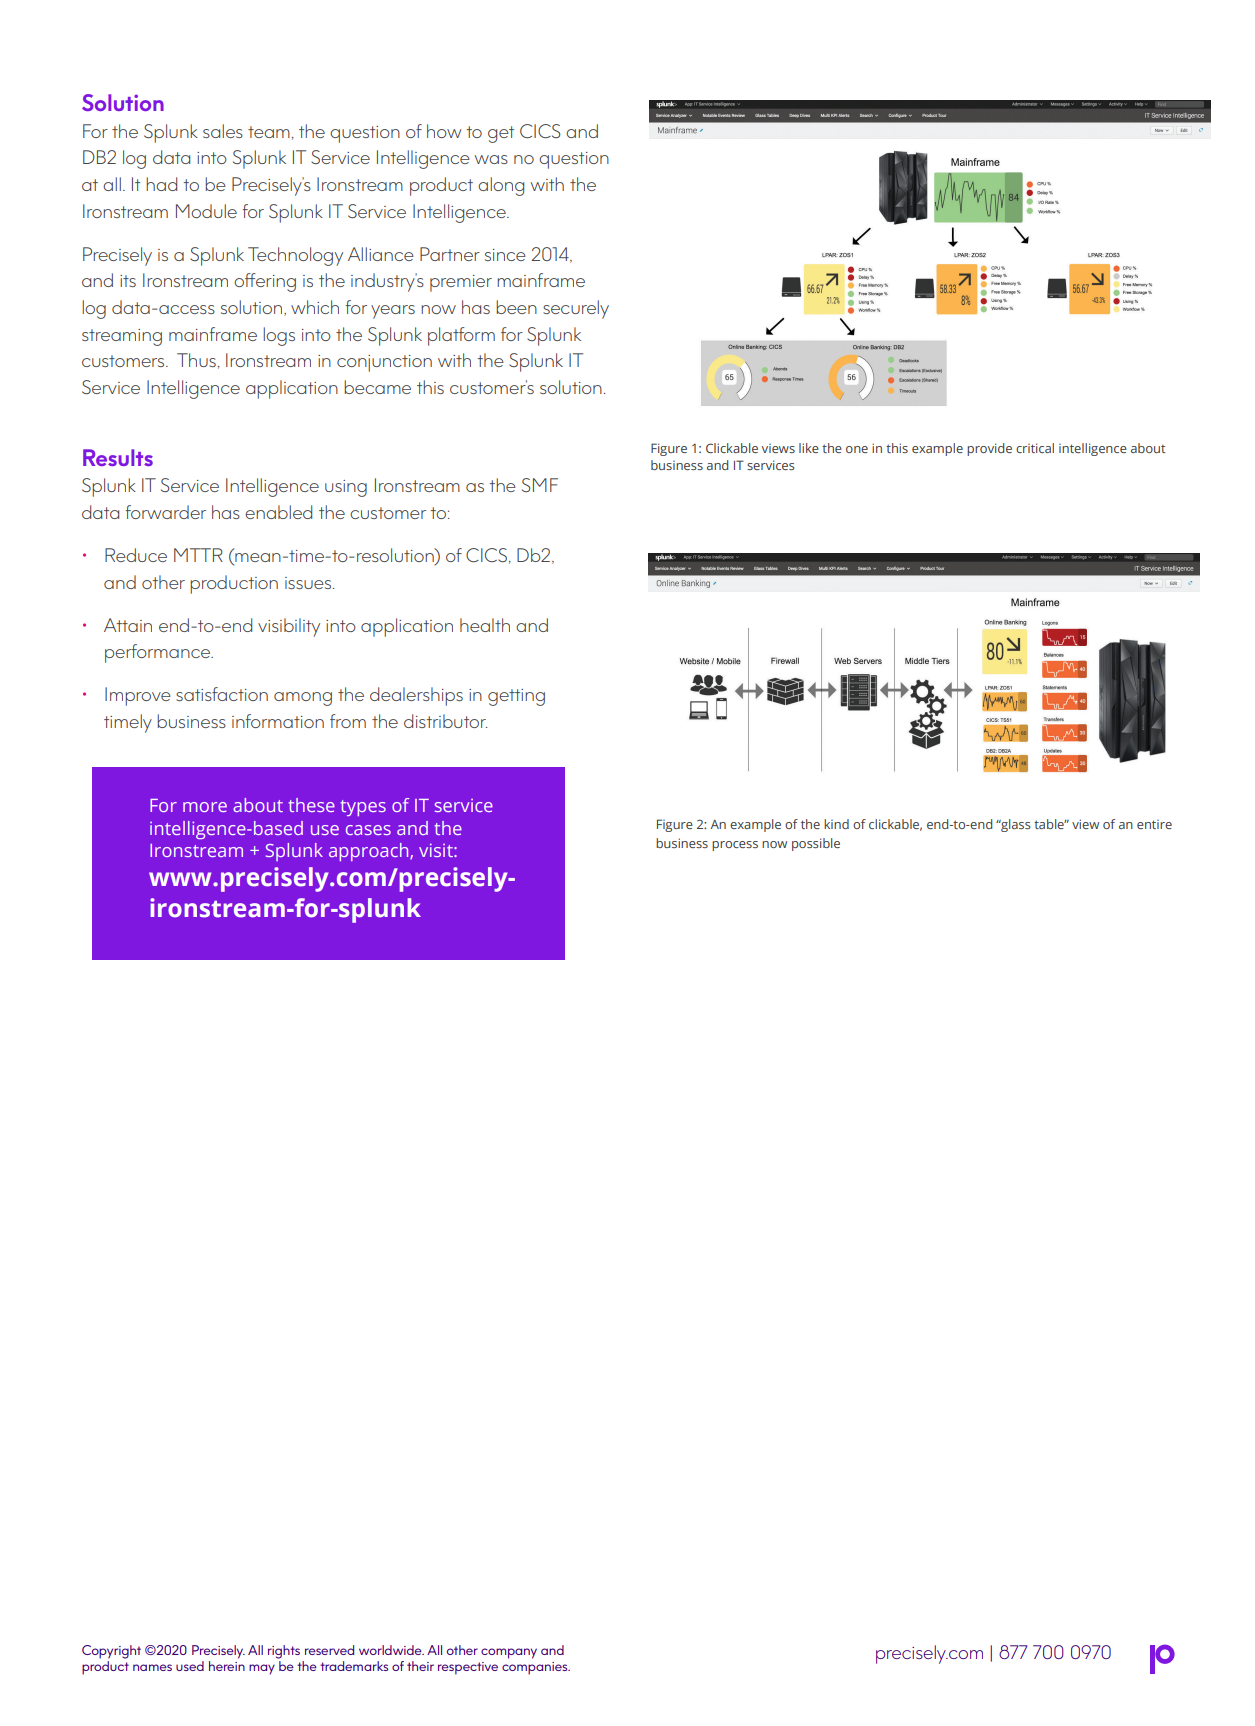 This document has width=1255, height=1726. I want to click on rights, so click(284, 1652).
